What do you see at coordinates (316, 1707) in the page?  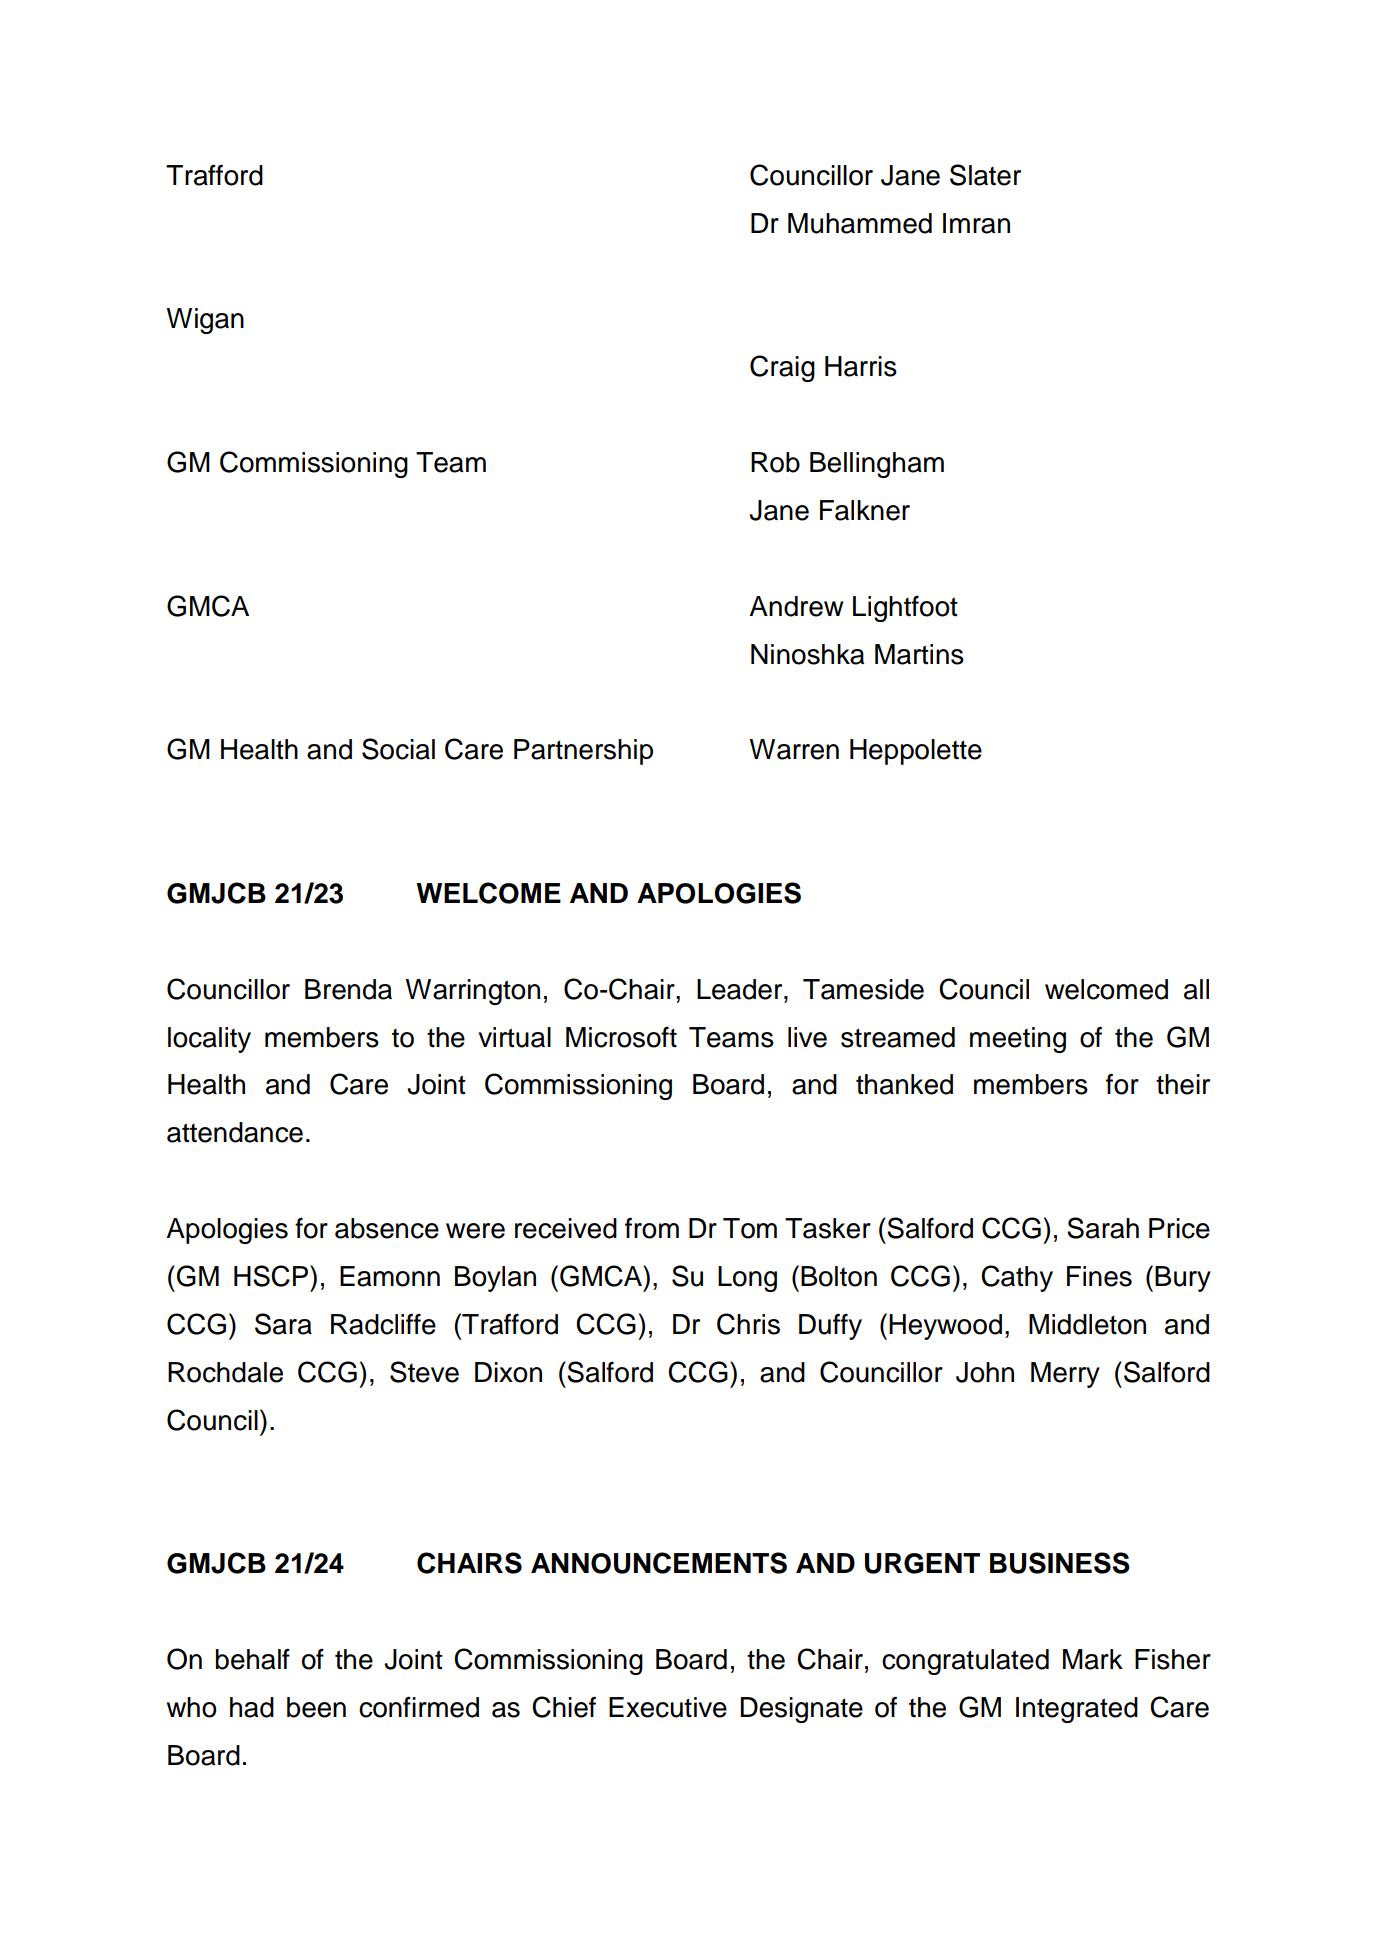 I see `been` at bounding box center [316, 1707].
